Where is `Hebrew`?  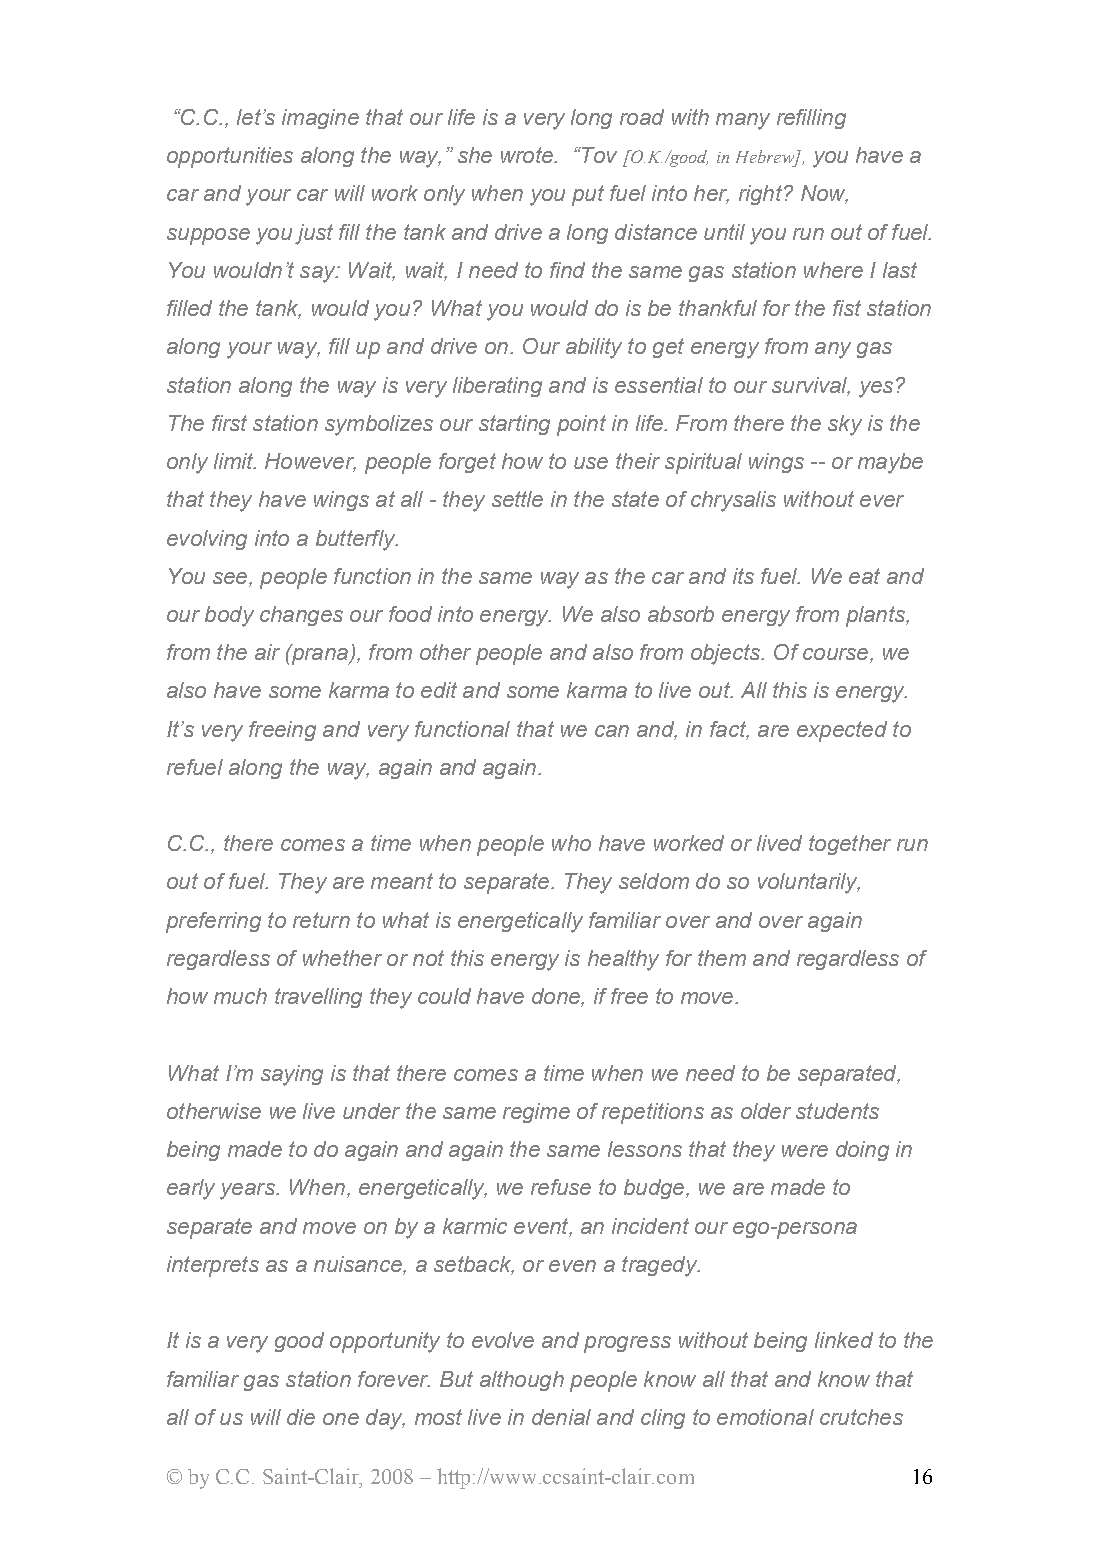
Hebrew is located at coordinates (766, 158).
